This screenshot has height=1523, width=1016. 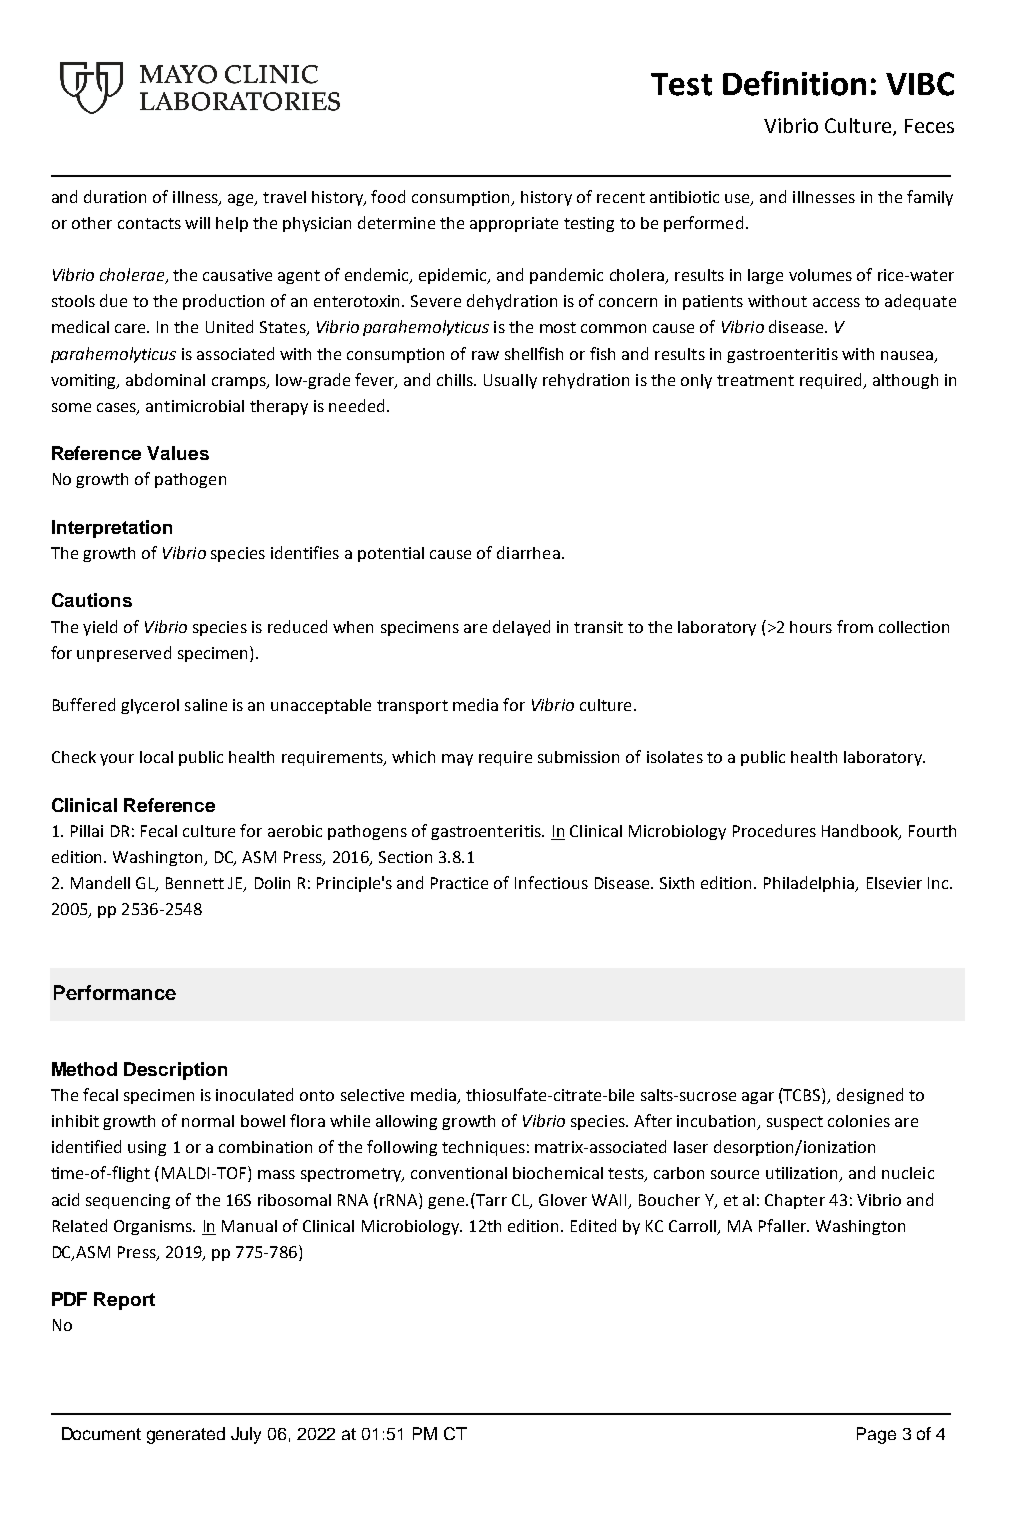 I want to click on Edited, so click(x=593, y=1225).
